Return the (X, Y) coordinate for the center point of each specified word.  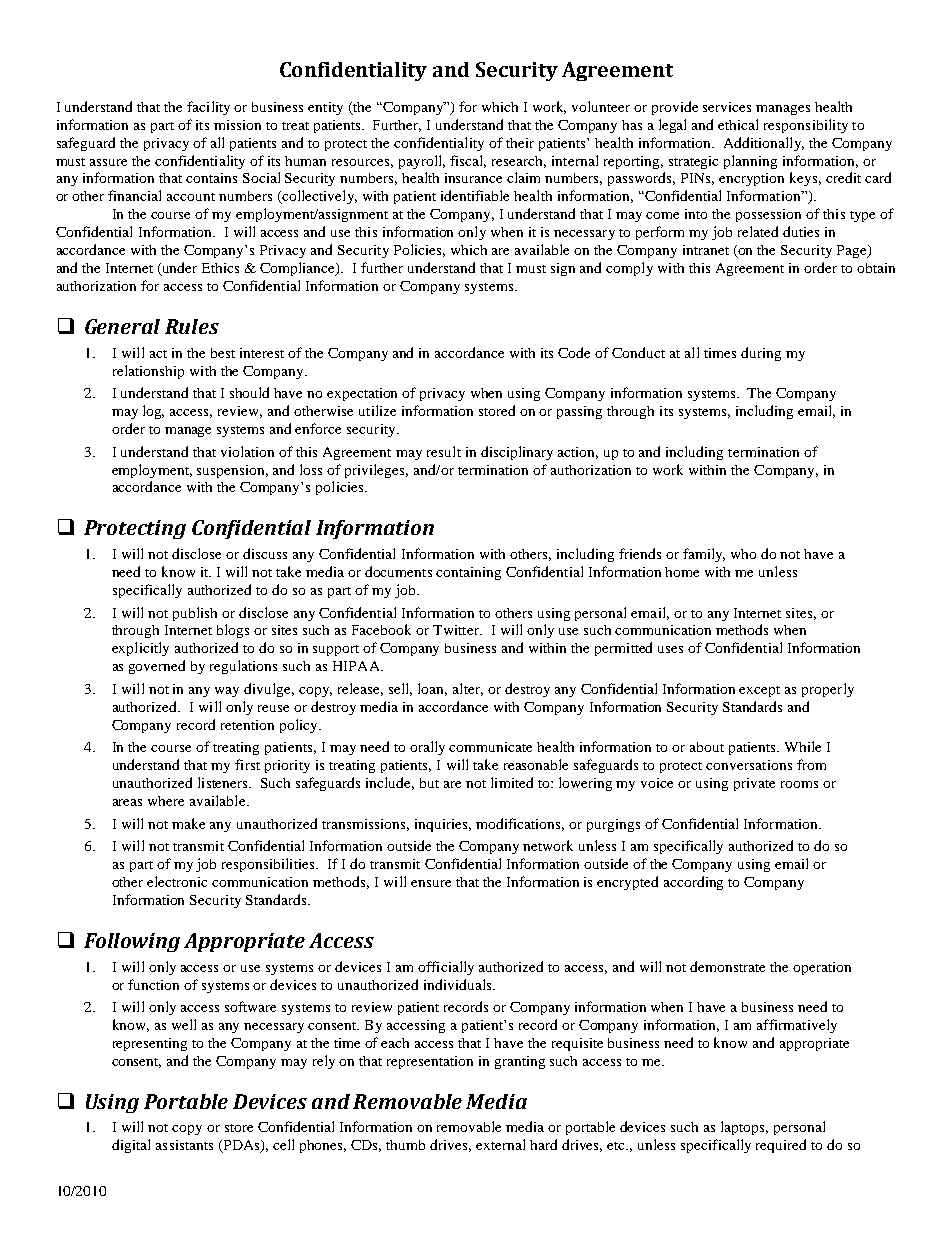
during (761, 354)
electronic (177, 881)
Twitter (457, 630)
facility (208, 108)
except (759, 691)
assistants (184, 1145)
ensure (431, 883)
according (693, 883)
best (223, 353)
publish (195, 614)
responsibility (806, 126)
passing (579, 412)
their (520, 143)
